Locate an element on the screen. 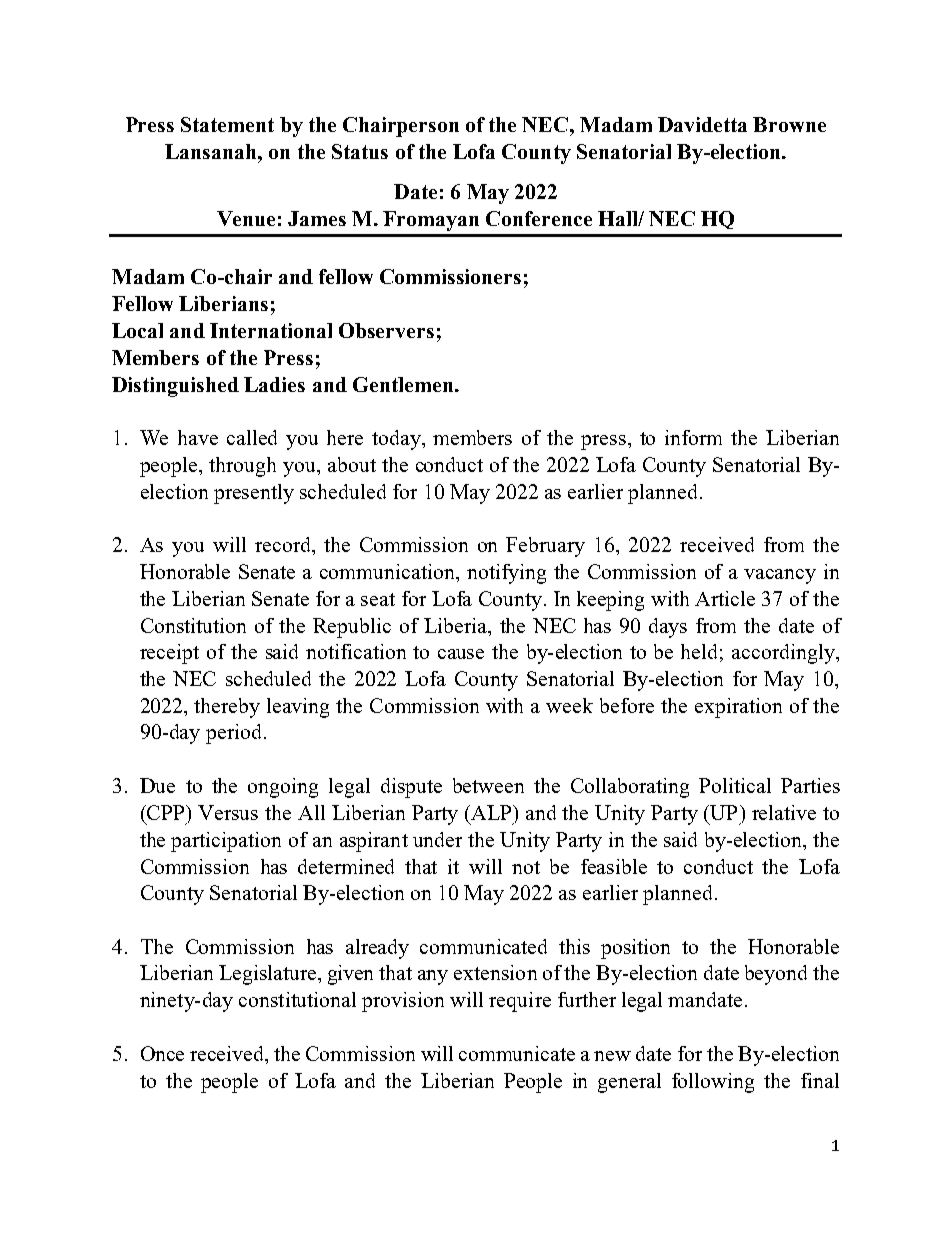 The width and height of the screenshot is (952, 1233). require is located at coordinates (520, 1002).
